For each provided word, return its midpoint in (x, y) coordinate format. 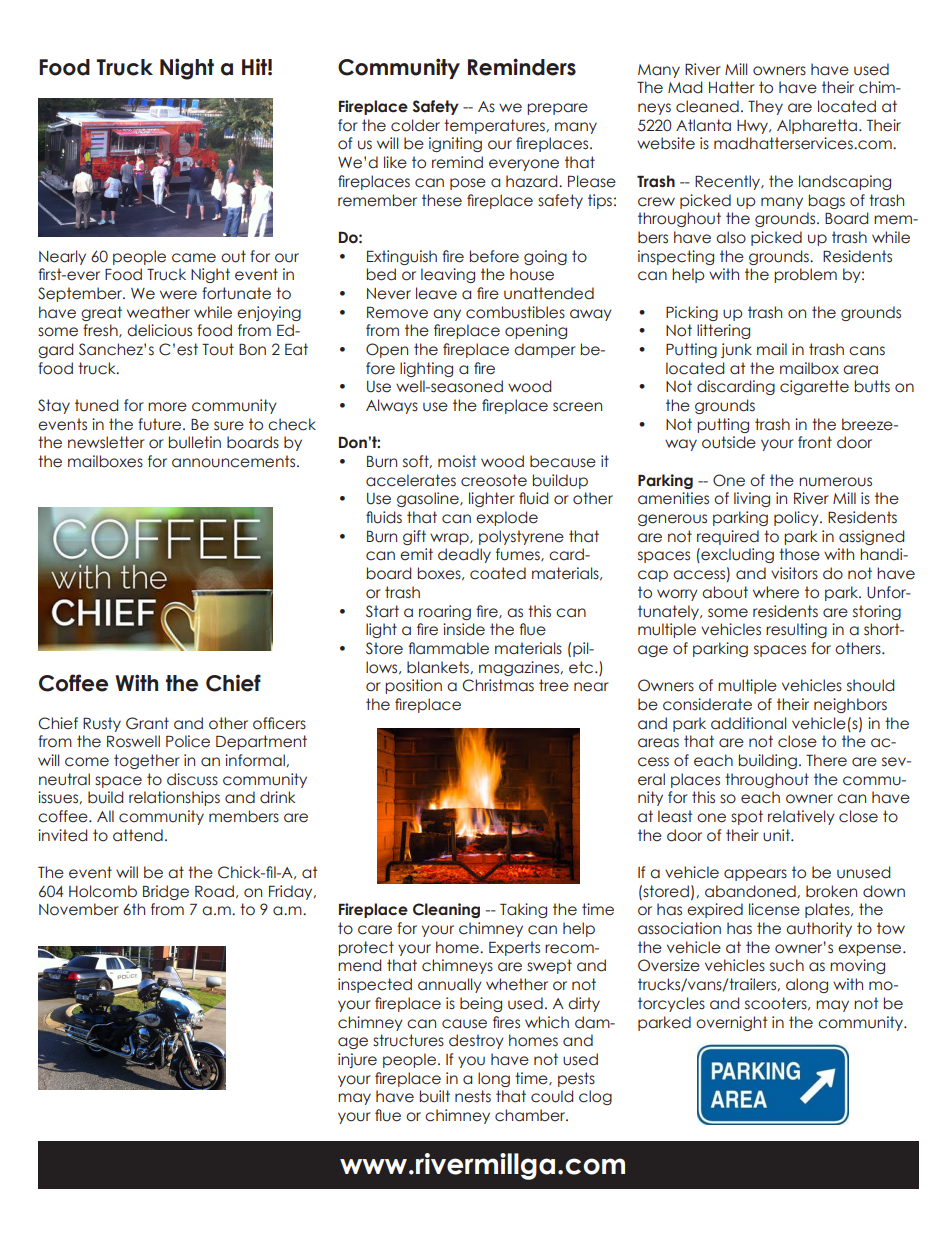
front (815, 442)
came (194, 258)
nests (473, 1096)
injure (357, 1060)
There (826, 760)
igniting (455, 144)
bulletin (195, 442)
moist (457, 461)
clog (595, 1097)
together (147, 761)
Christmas (498, 685)
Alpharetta (817, 126)
